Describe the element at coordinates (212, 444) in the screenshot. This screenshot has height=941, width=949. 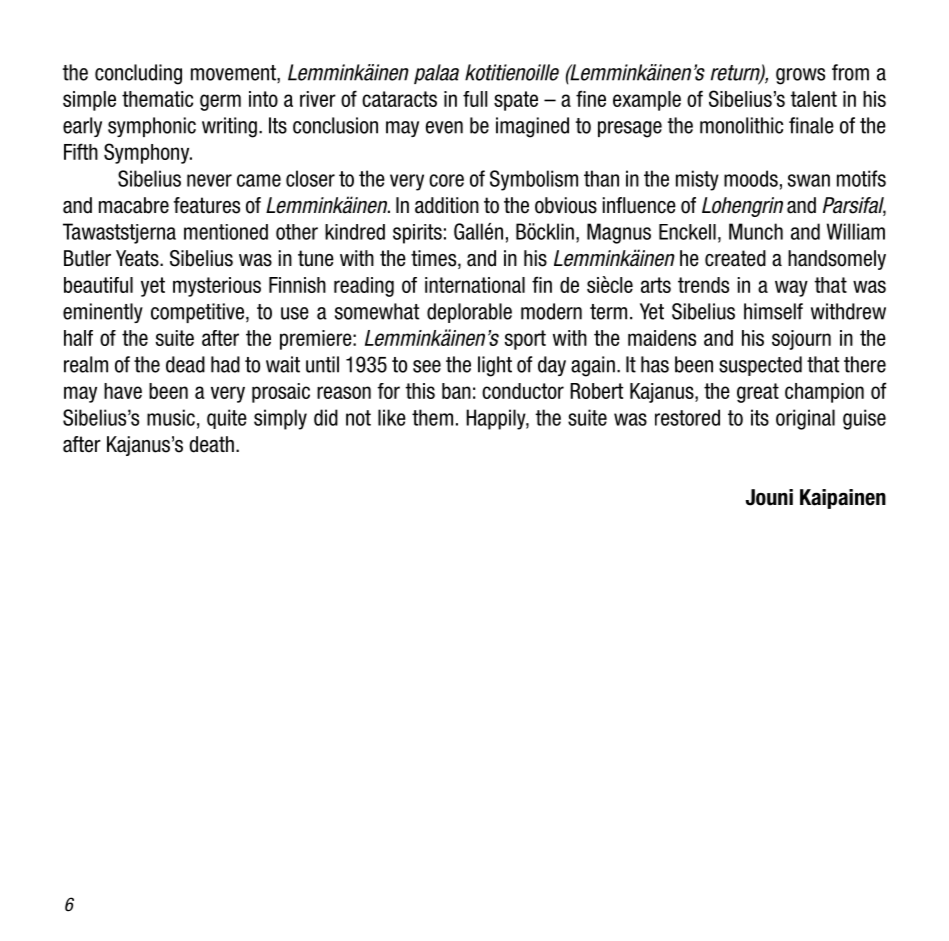
I see `death` at that location.
